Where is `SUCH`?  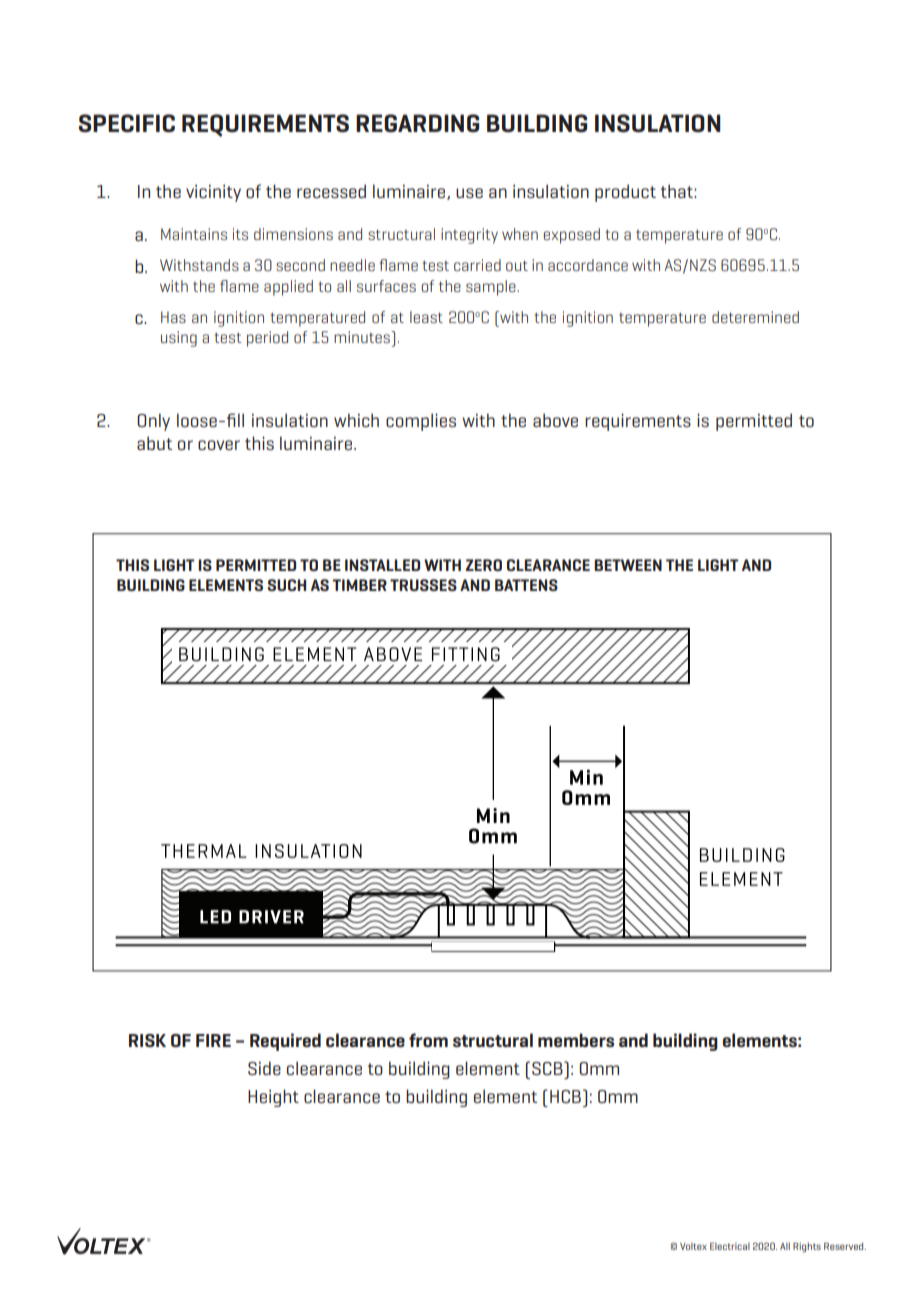
SUCH is located at coordinates (286, 585).
